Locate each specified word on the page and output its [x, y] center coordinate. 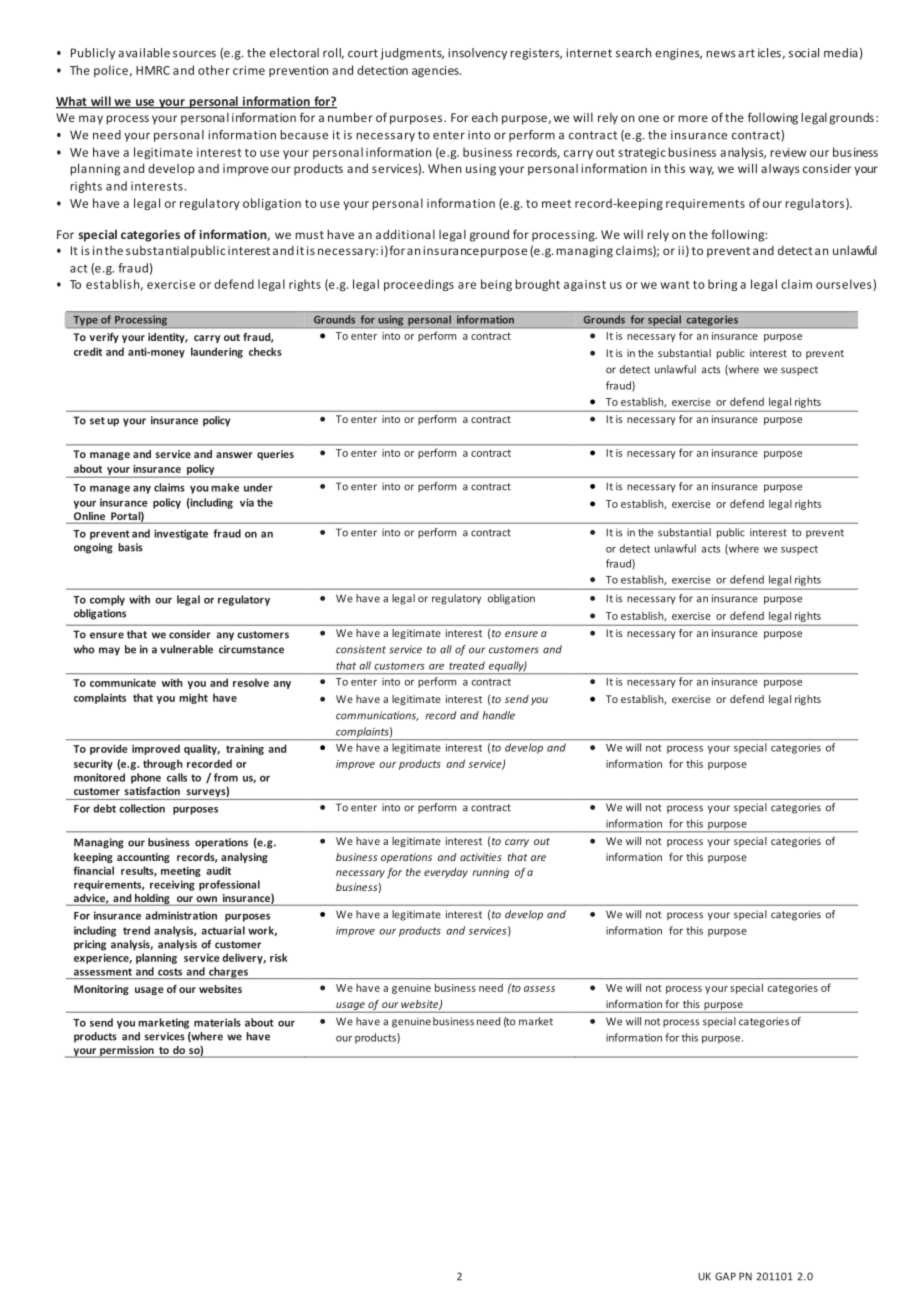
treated [467, 665]
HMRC [153, 70]
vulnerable [186, 649]
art [746, 53]
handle [498, 715]
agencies [436, 71]
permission [127, 1052]
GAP [725, 1276]
